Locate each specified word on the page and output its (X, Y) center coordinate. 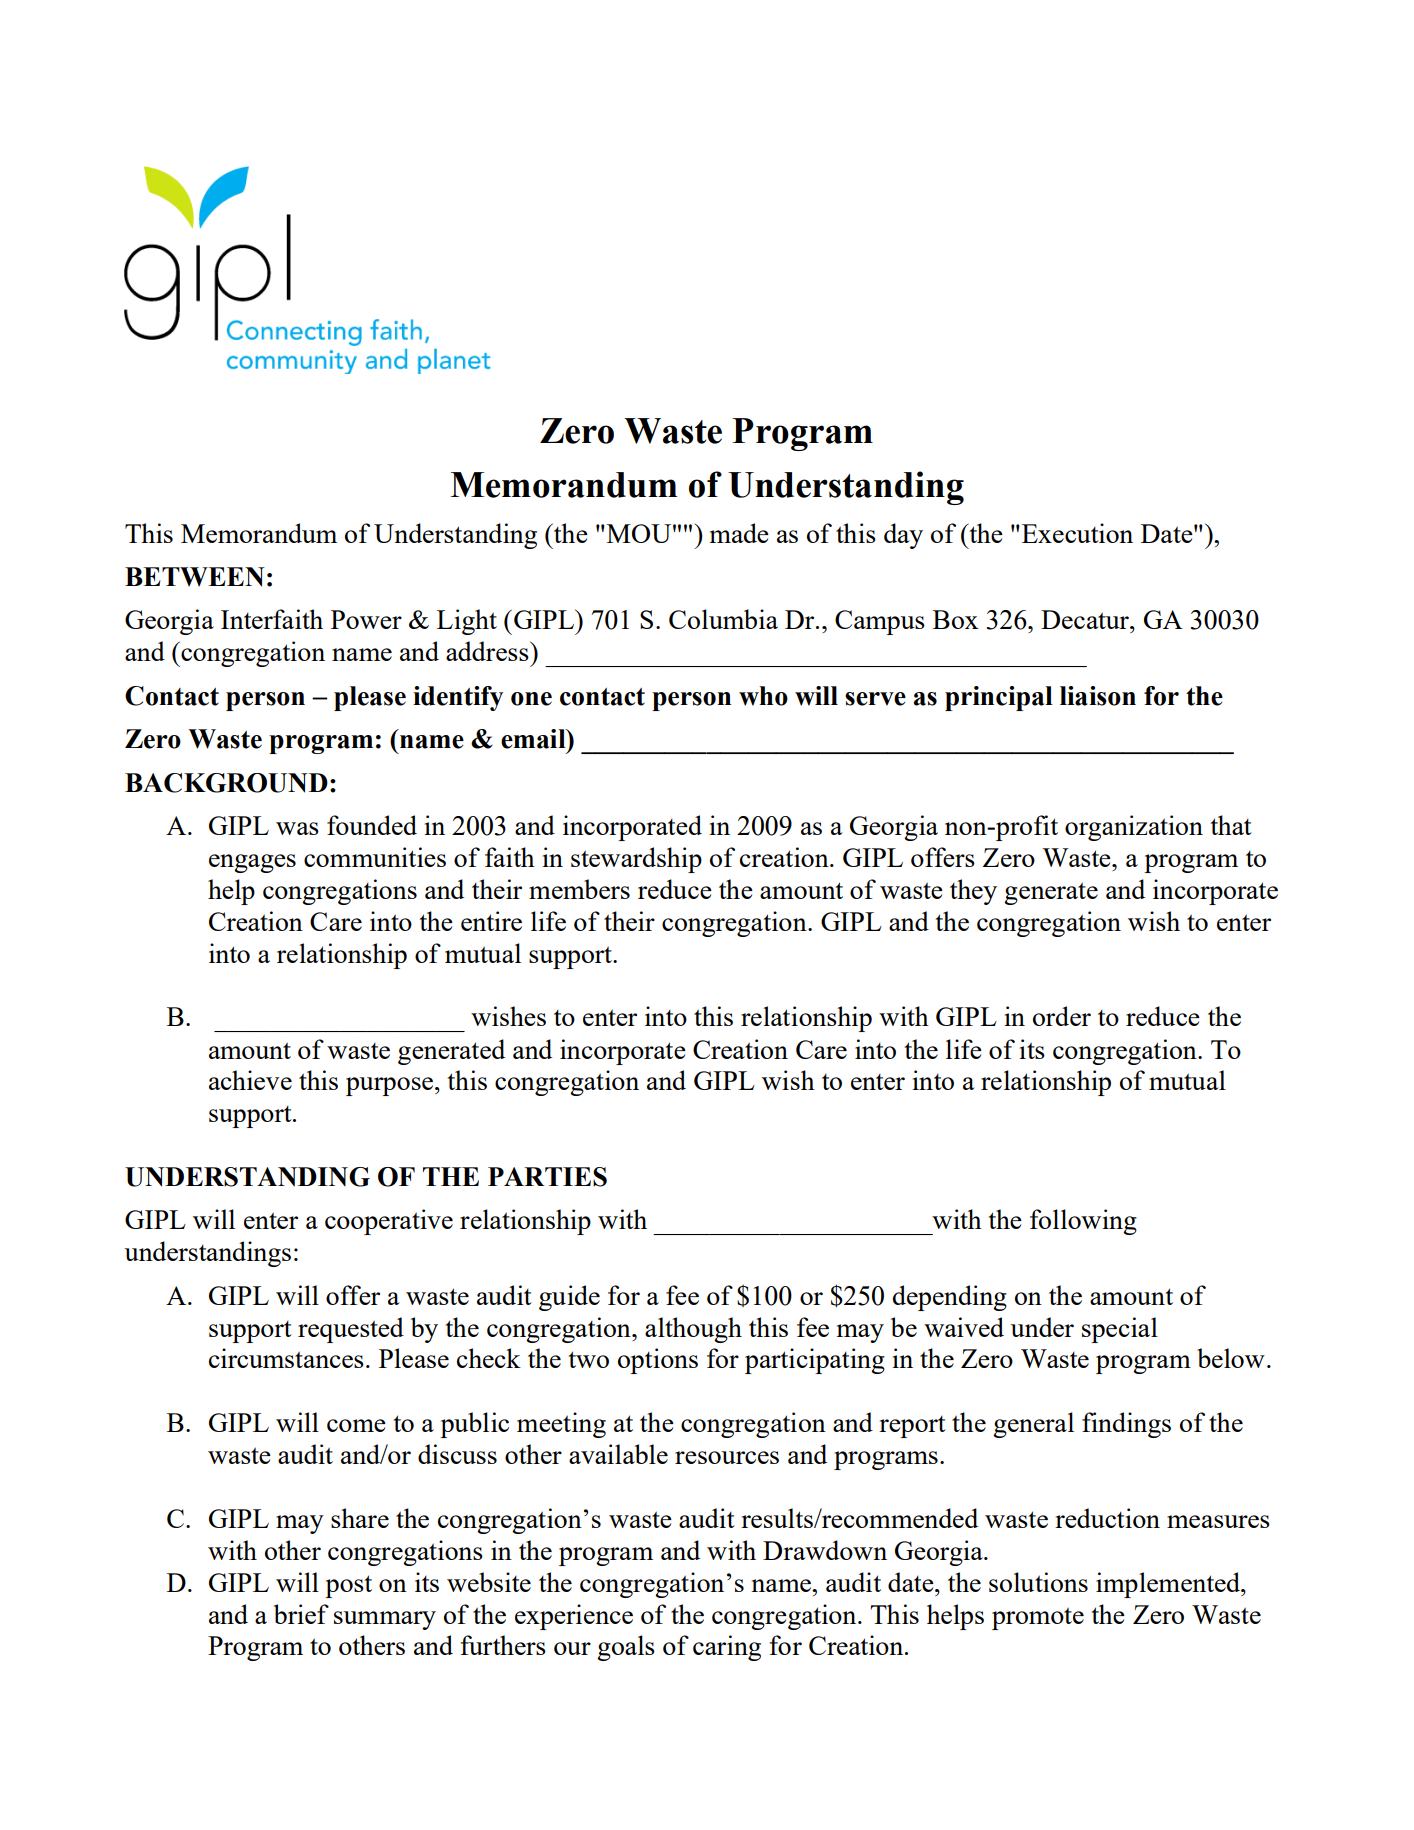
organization (1134, 828)
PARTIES (547, 1177)
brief (301, 1614)
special (1120, 1330)
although (693, 1330)
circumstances (286, 1358)
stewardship (636, 860)
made (739, 533)
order (1062, 1016)
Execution (1077, 533)
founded (372, 825)
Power (366, 619)
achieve (250, 1080)
